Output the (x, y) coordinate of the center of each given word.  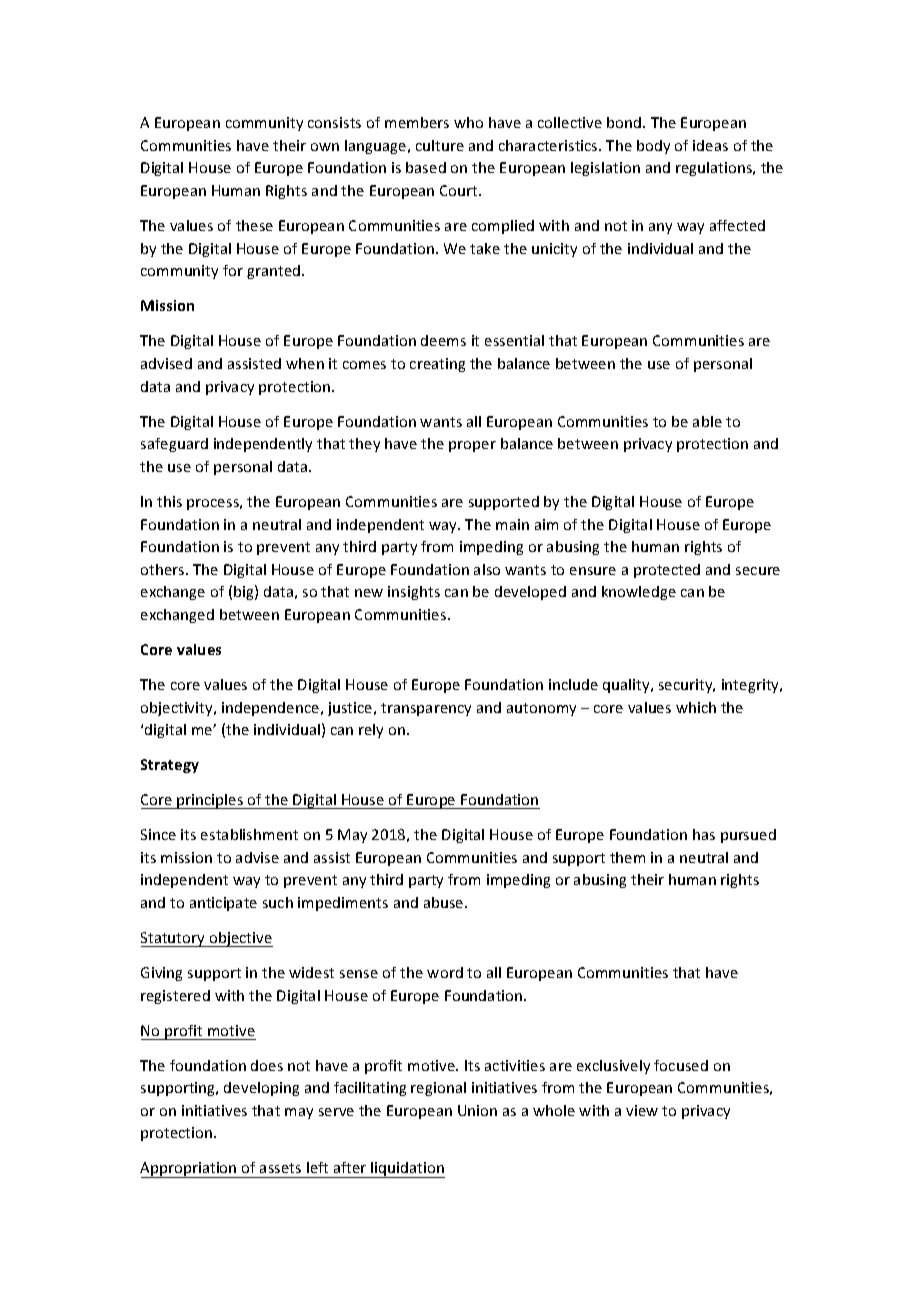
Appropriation (189, 1170)
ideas (710, 145)
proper (472, 446)
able (707, 421)
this (169, 501)
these (254, 225)
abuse (445, 902)
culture (440, 145)
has (704, 834)
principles (211, 801)
